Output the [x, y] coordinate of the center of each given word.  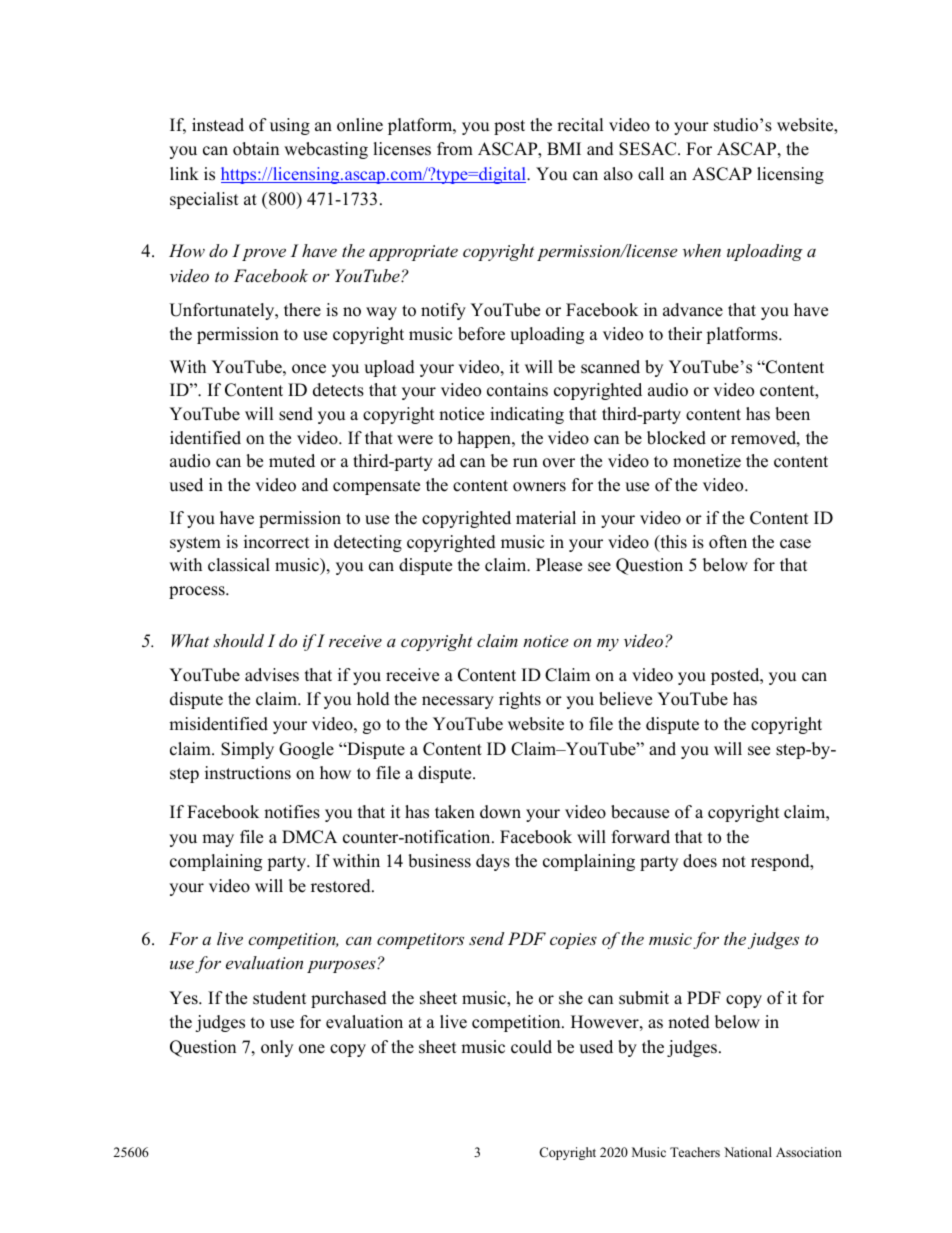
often [728, 542]
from [455, 149]
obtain [256, 149]
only [277, 1048]
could [531, 1047]
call [651, 174]
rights [520, 700]
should [238, 640]
